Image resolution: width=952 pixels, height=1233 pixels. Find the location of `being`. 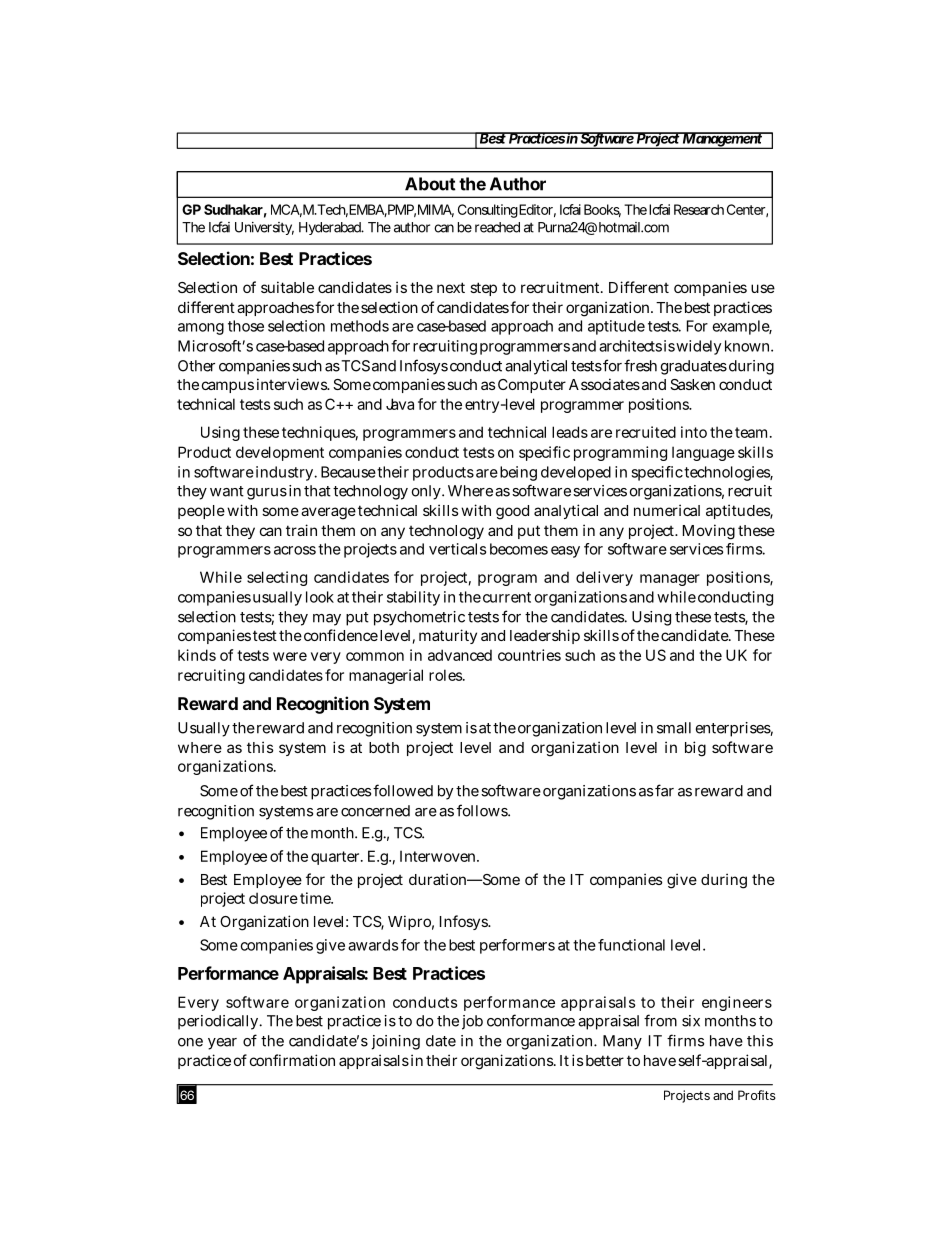

being is located at coordinates (518, 473).
